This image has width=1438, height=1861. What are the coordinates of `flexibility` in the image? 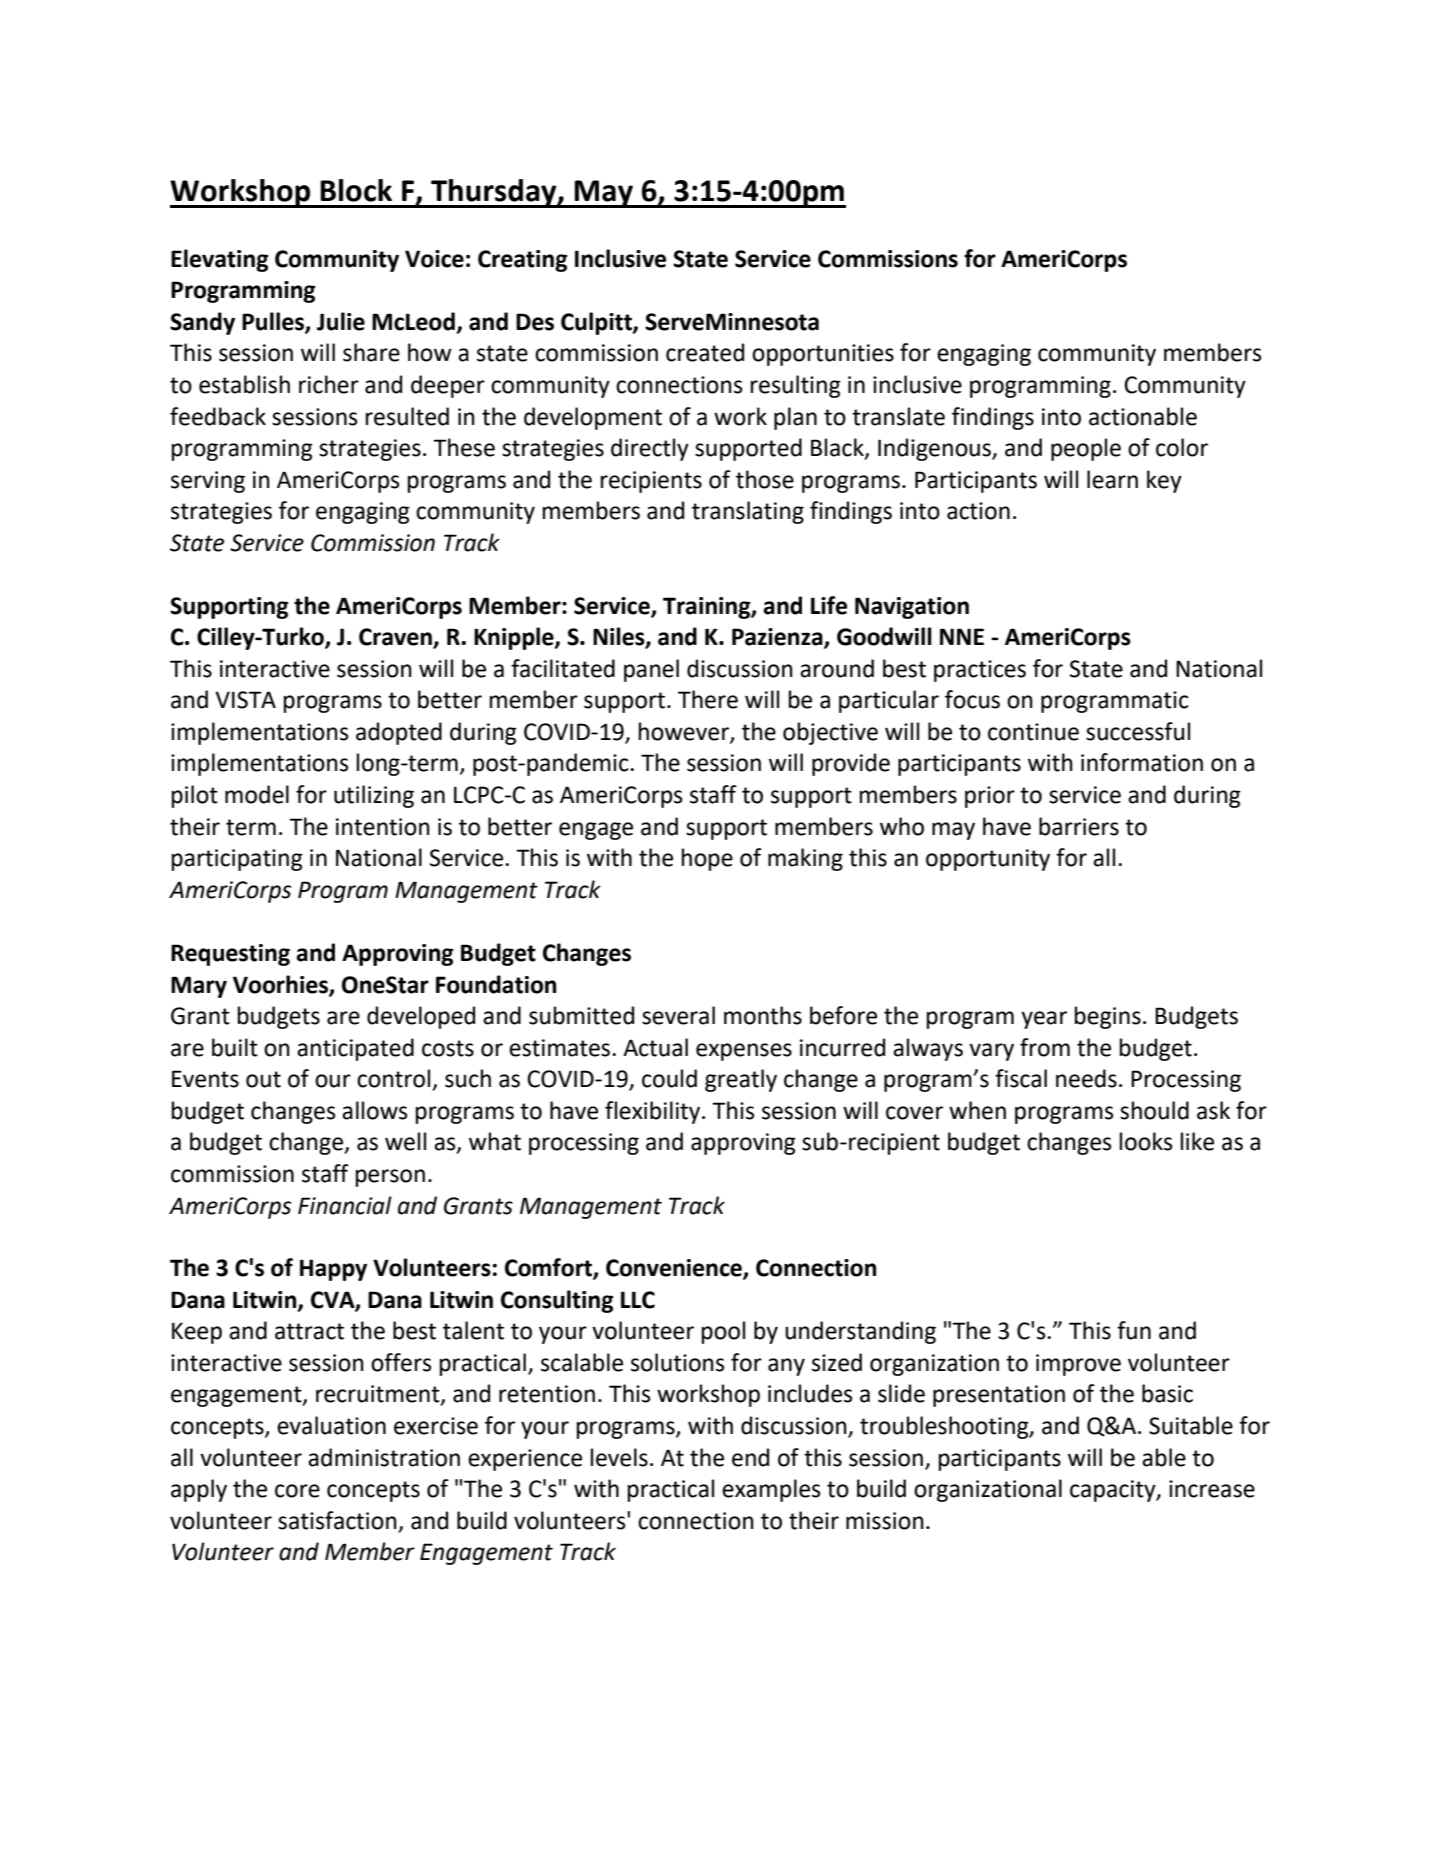 It's located at (654, 1112).
